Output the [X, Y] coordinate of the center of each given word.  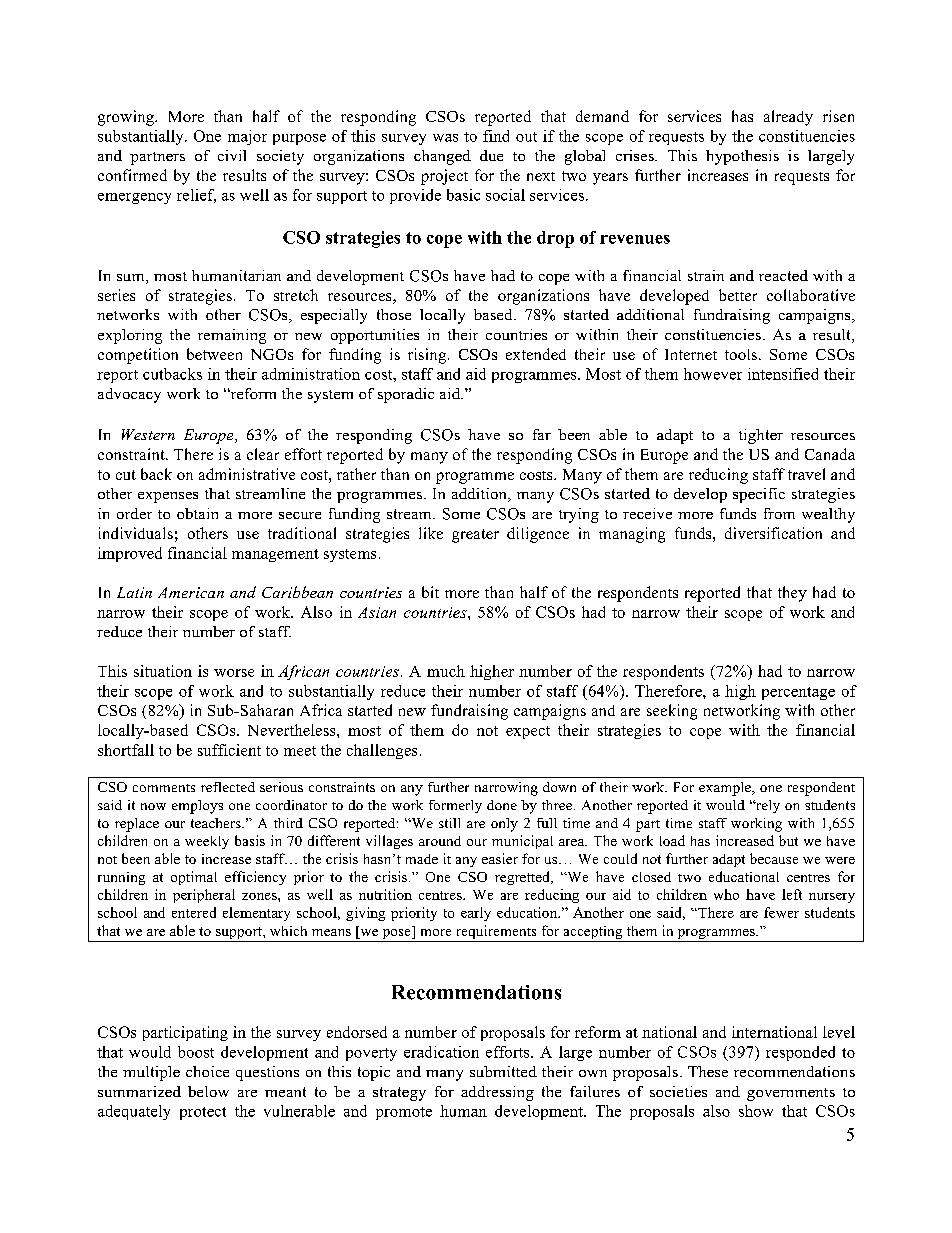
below [208, 1091]
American [191, 592]
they [792, 594]
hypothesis [742, 157]
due [491, 155]
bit [430, 592]
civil [232, 155]
